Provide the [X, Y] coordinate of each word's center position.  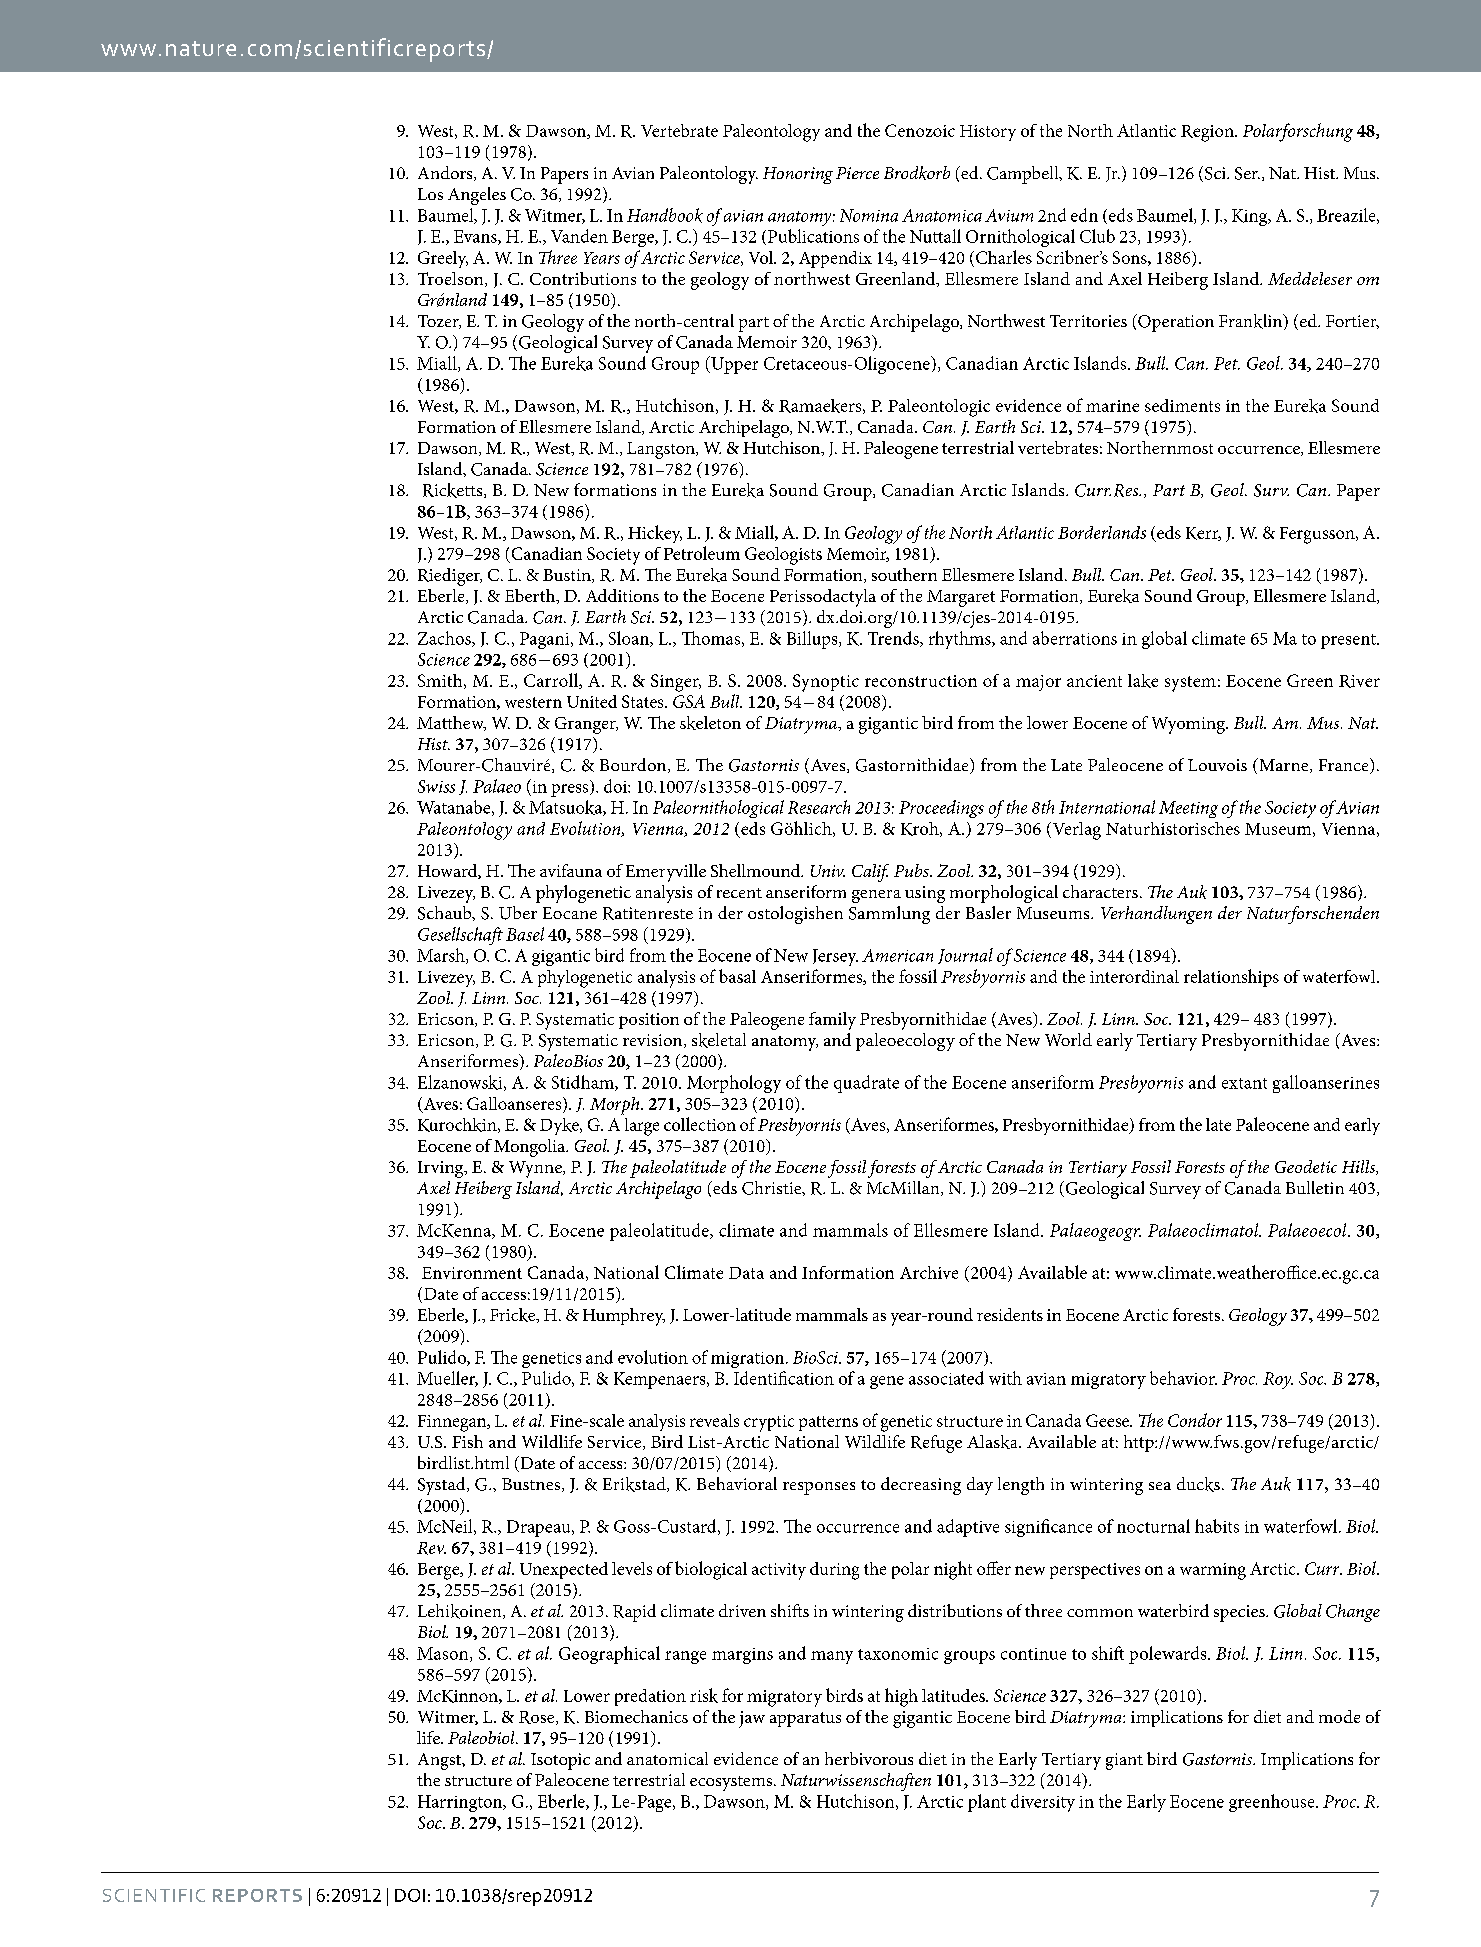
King [1251, 217]
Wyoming [1189, 725]
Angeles [477, 196]
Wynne [536, 1169]
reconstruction [921, 681]
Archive [929, 1272]
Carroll [552, 681]
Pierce [857, 173]
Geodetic [1306, 1166]
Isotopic [560, 1761]
